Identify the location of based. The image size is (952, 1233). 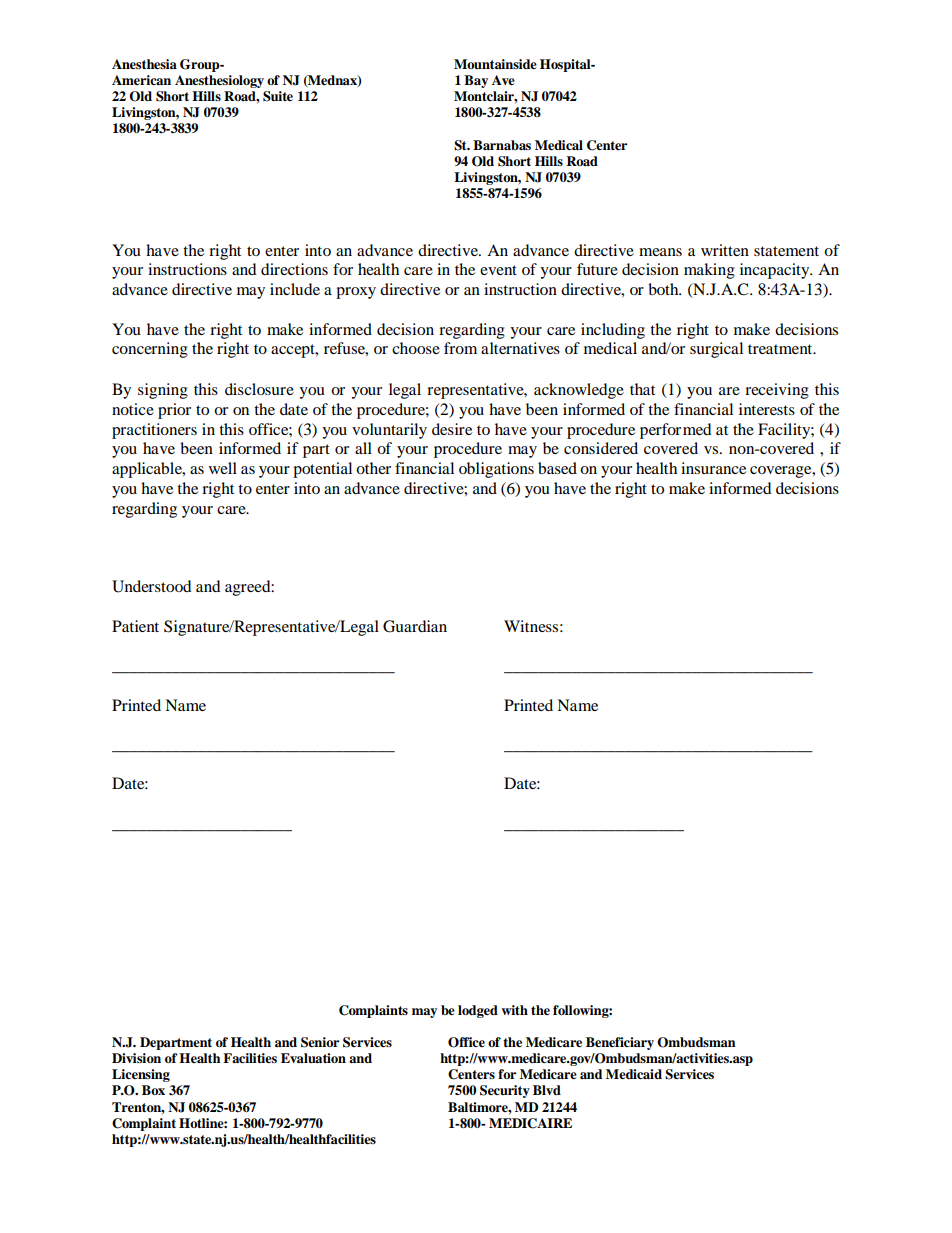
(557, 468).
